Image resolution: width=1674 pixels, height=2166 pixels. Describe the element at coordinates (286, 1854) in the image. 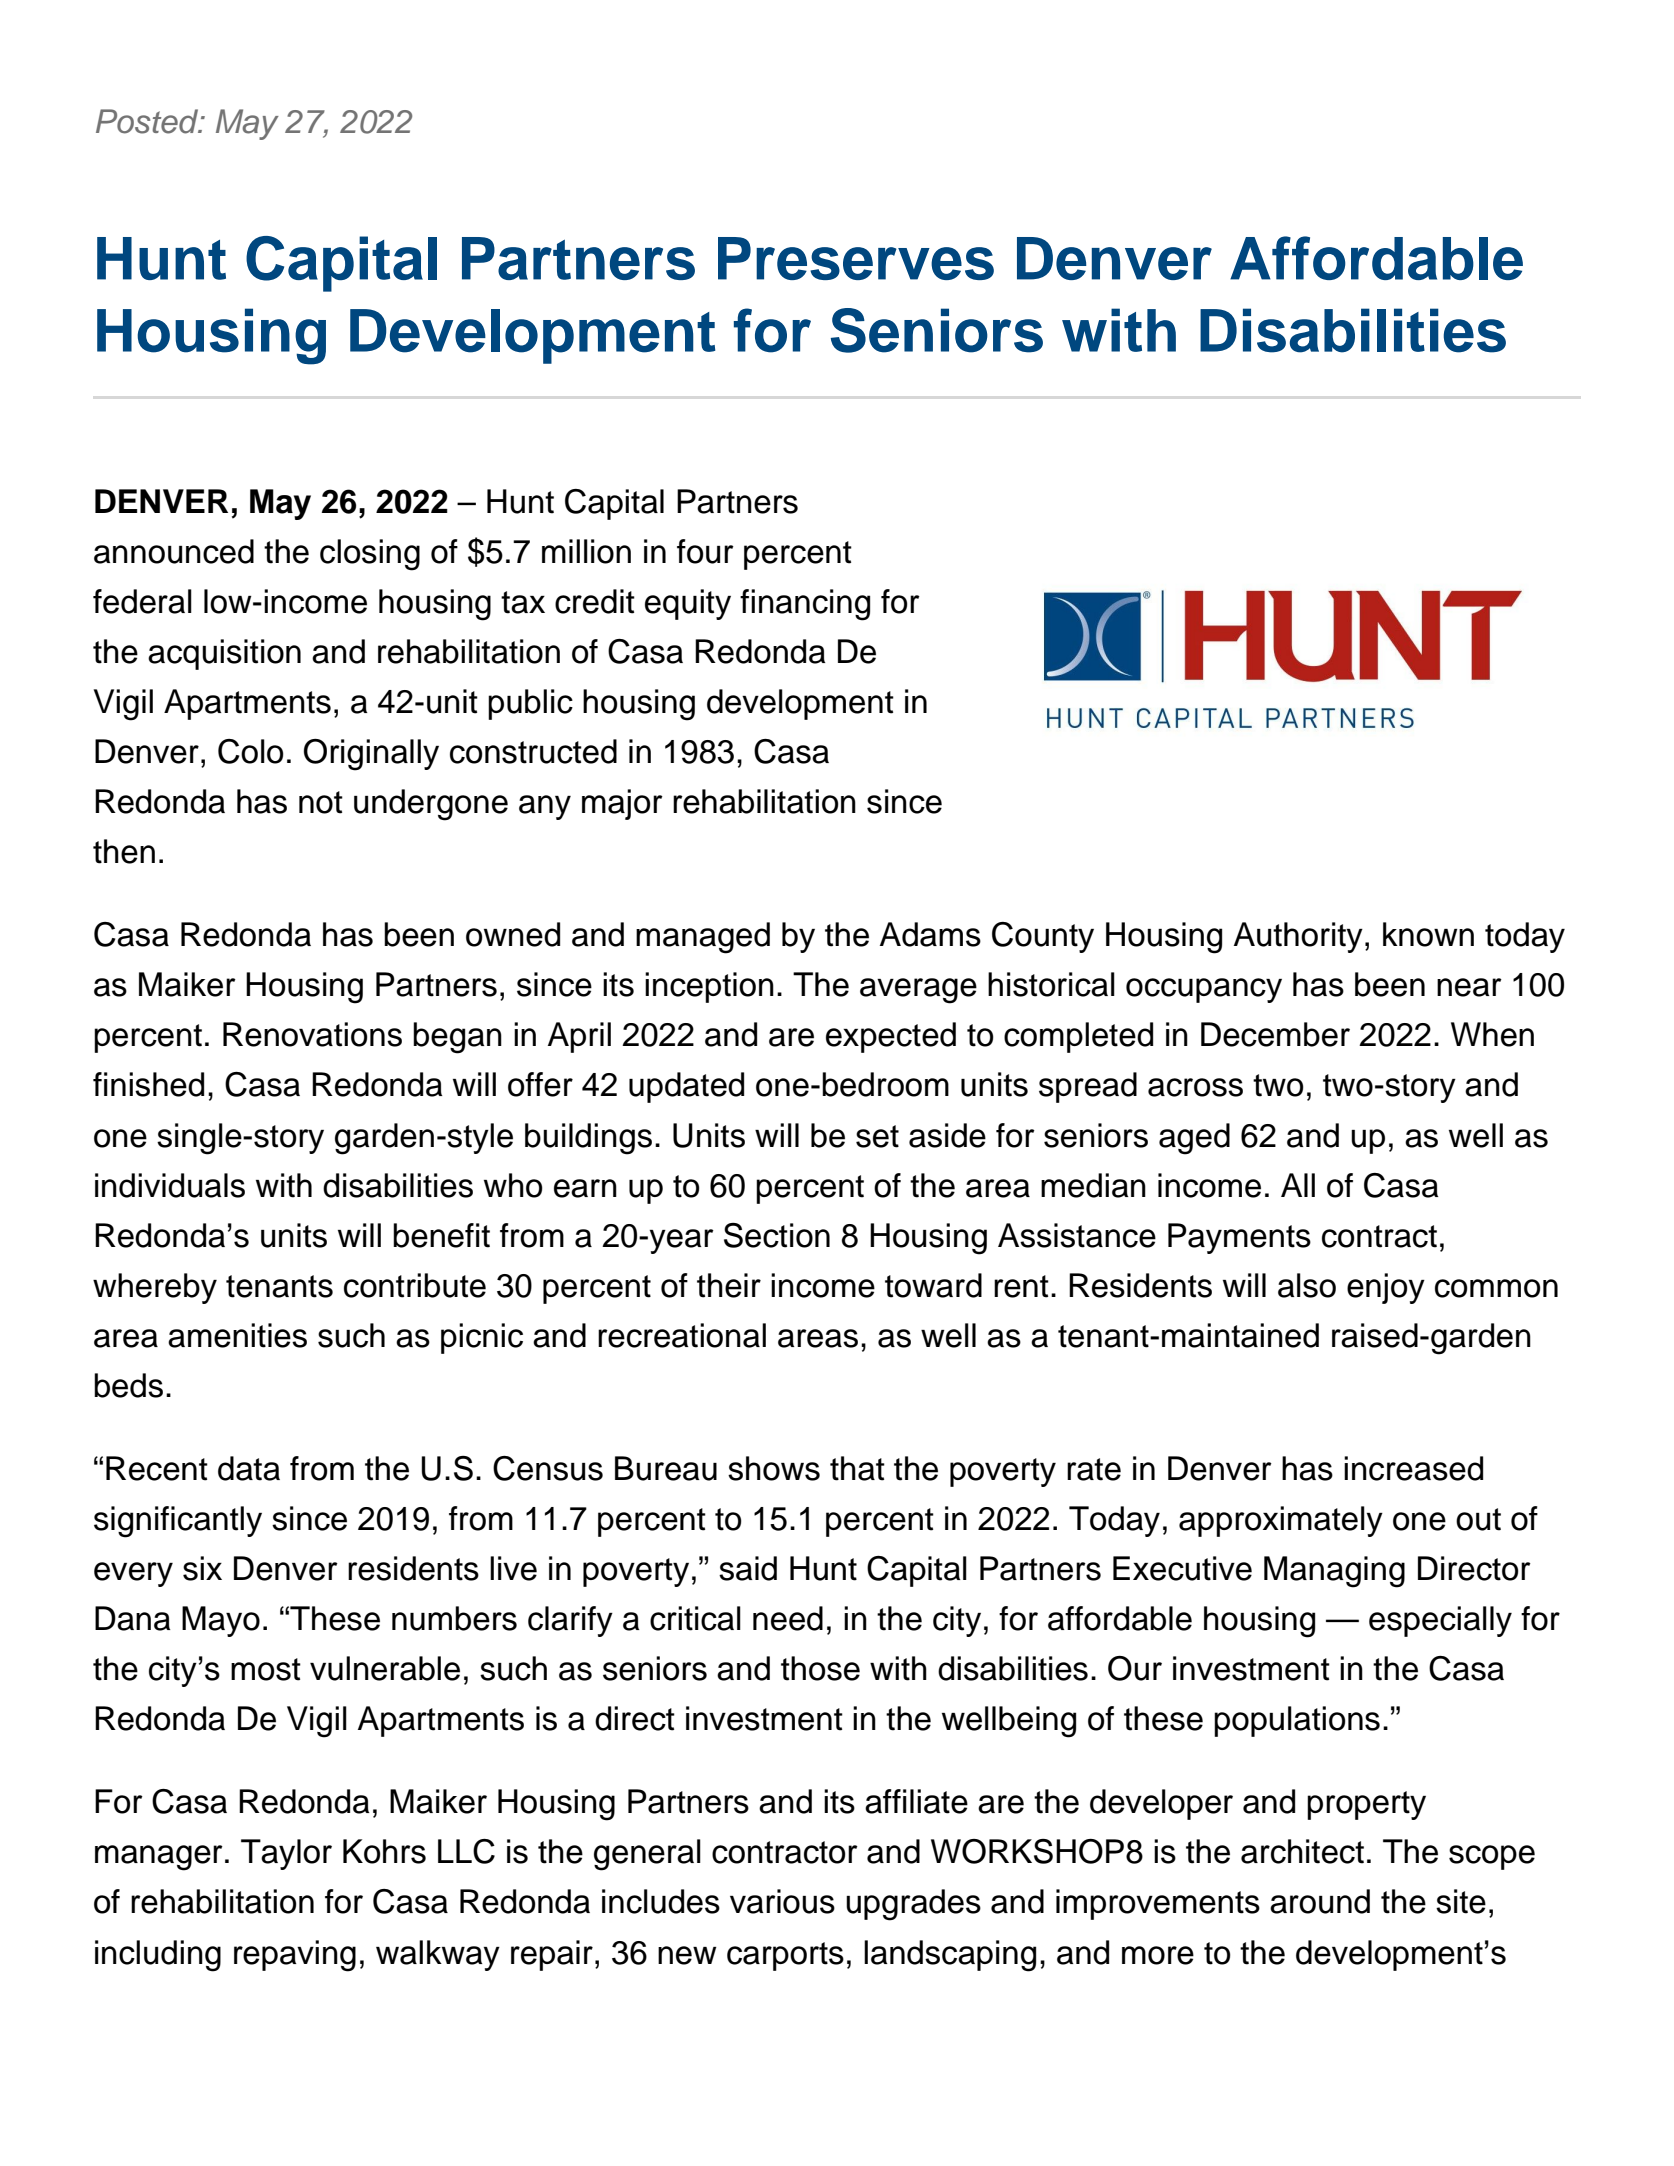

I see `Taylor` at that location.
